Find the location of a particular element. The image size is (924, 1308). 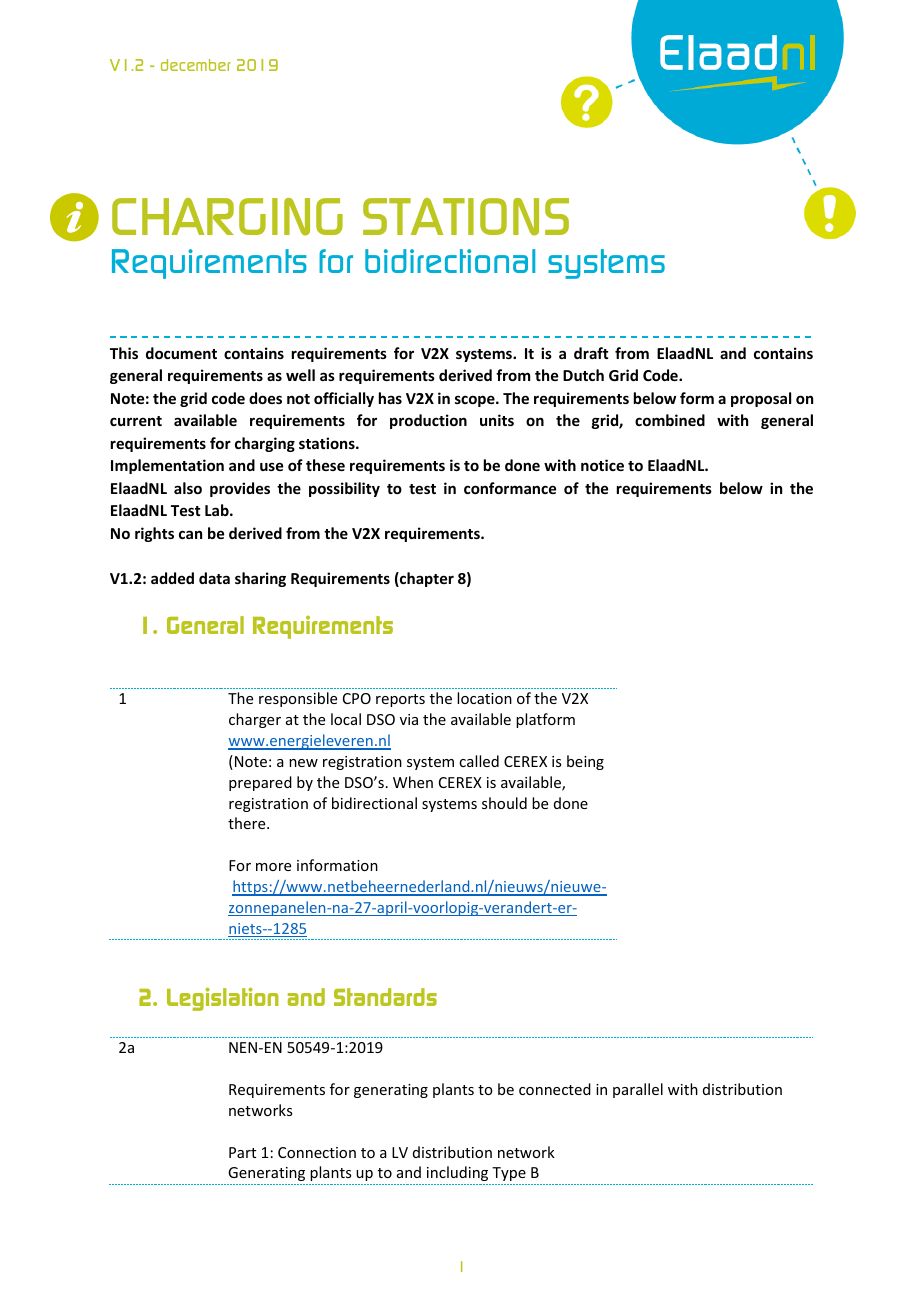

Implementation is located at coordinates (167, 466).
